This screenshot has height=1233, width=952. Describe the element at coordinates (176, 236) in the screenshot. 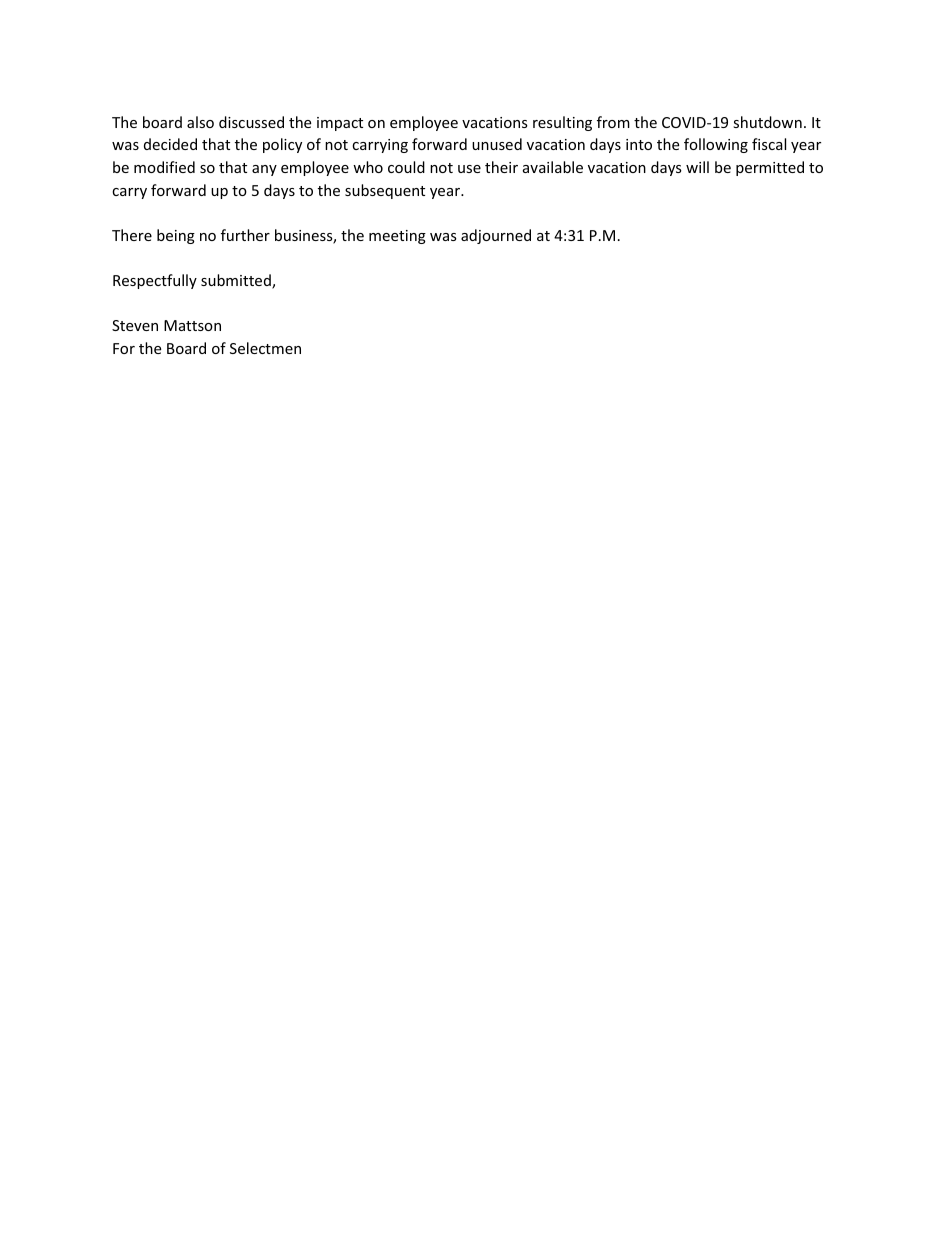

I see `being` at that location.
